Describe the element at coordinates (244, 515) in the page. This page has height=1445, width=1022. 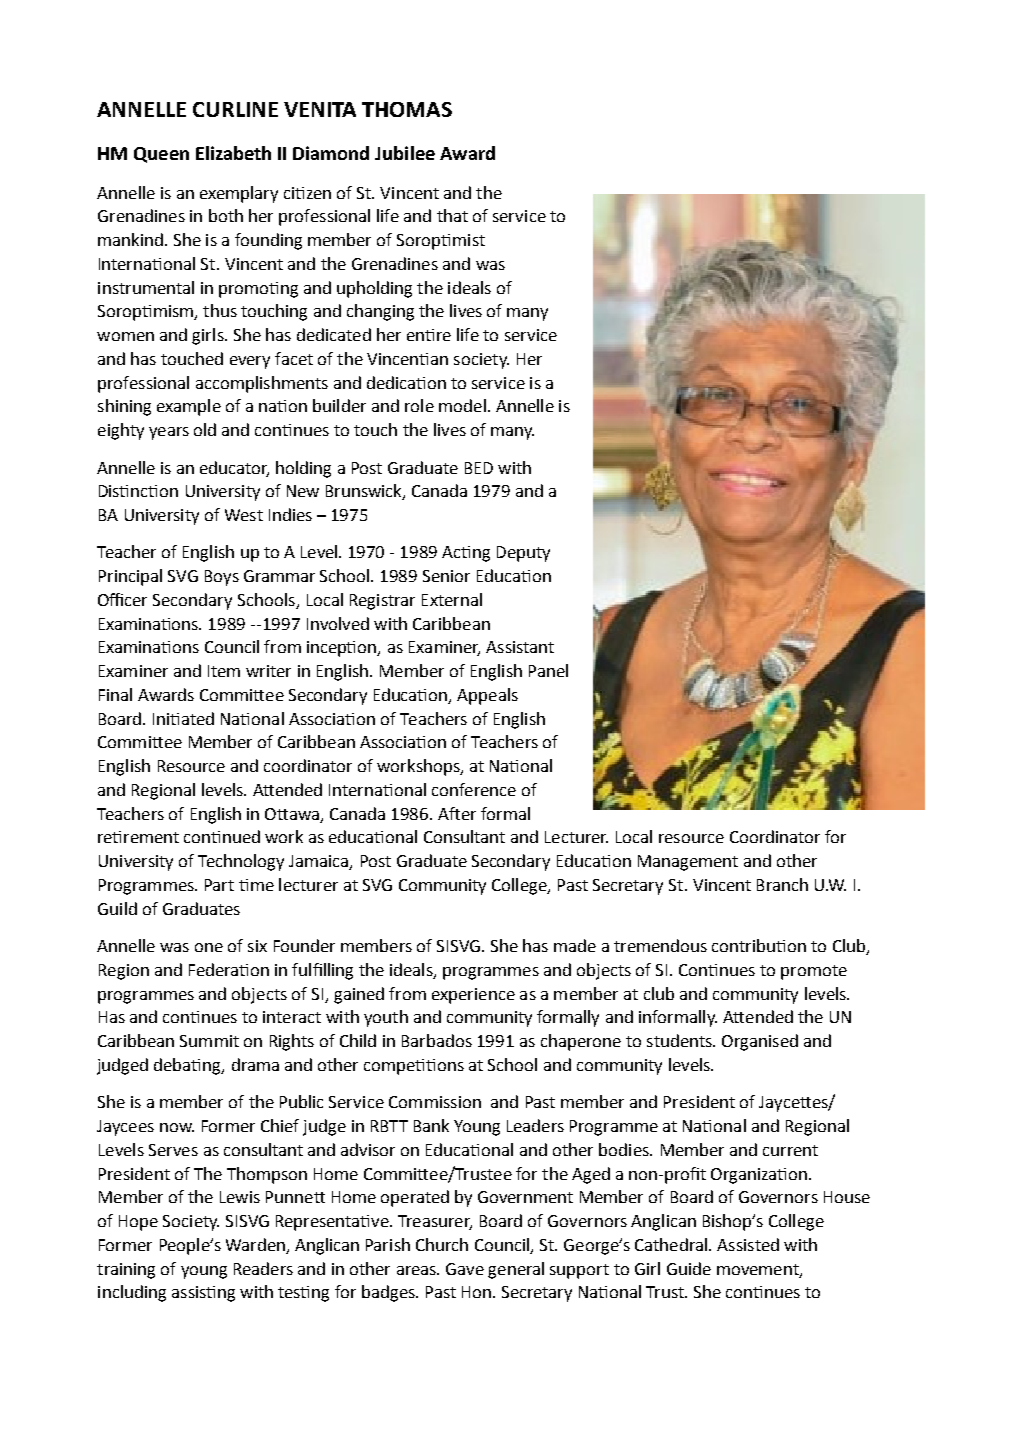
I see `West` at that location.
